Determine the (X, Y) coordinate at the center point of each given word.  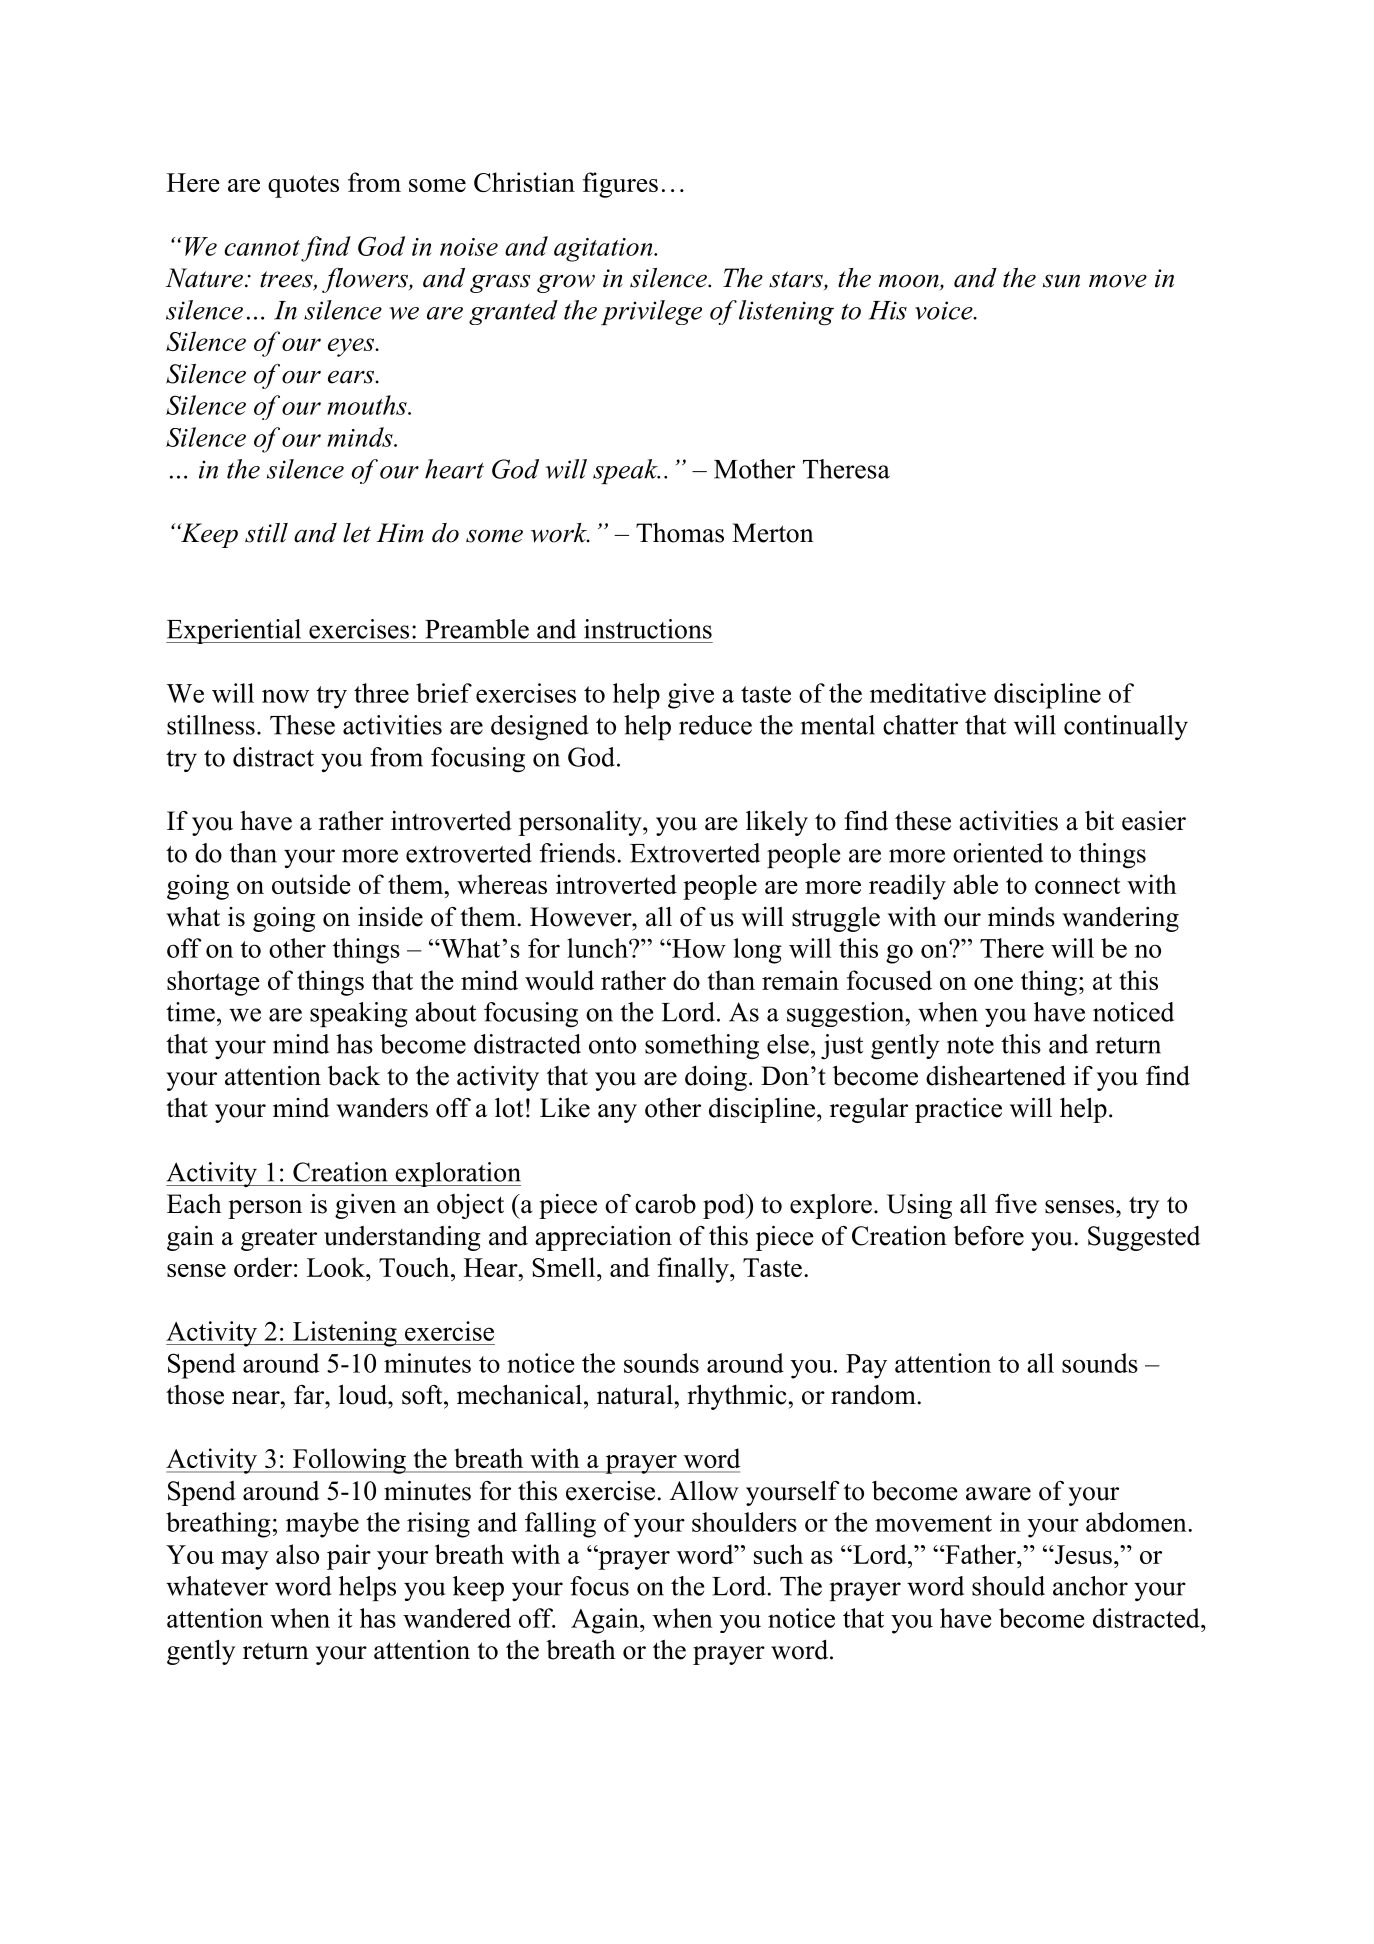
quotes (303, 186)
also (297, 1554)
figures (620, 185)
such (778, 1554)
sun (1061, 281)
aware (998, 1494)
